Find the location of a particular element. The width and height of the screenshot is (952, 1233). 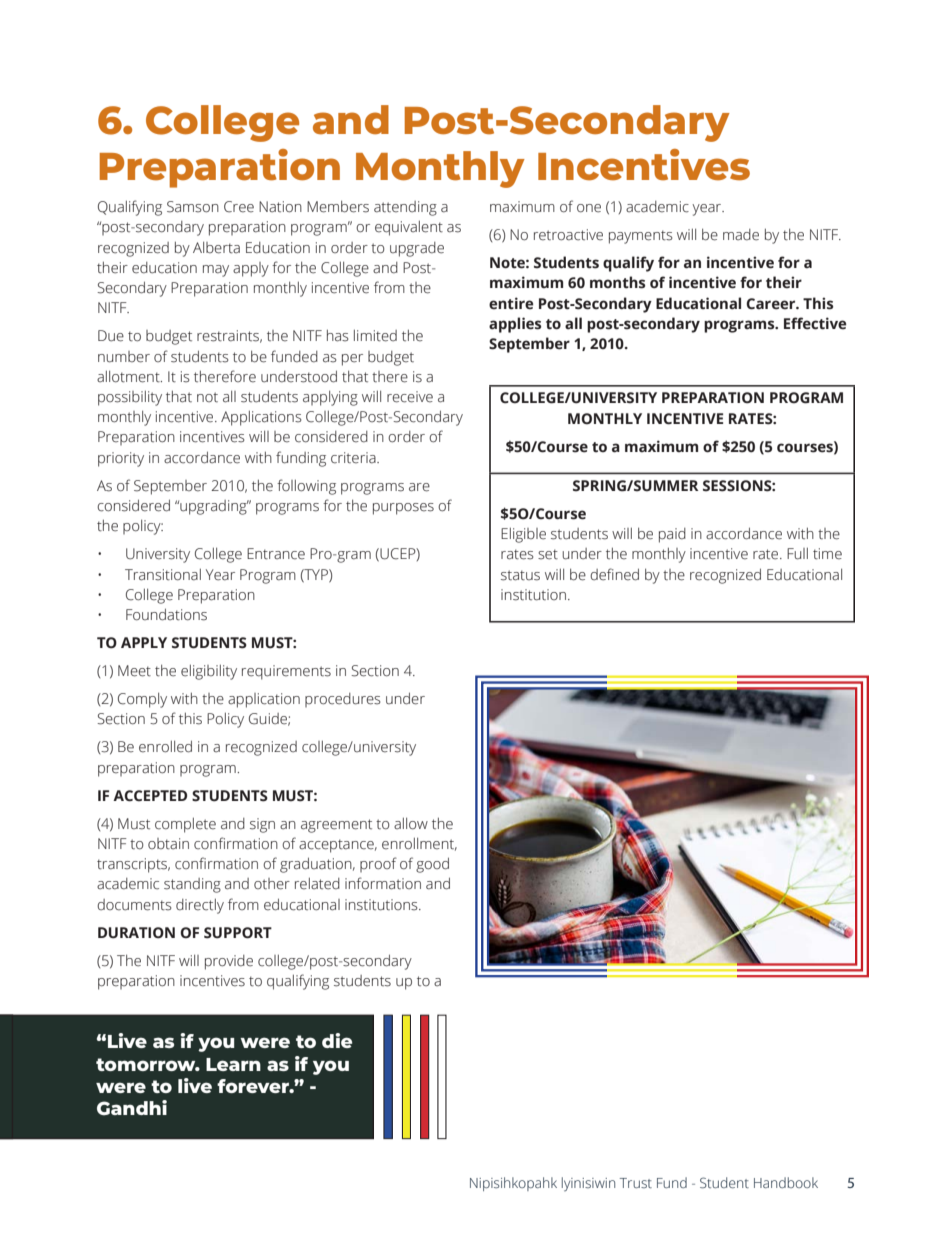

purposes is located at coordinates (403, 509).
